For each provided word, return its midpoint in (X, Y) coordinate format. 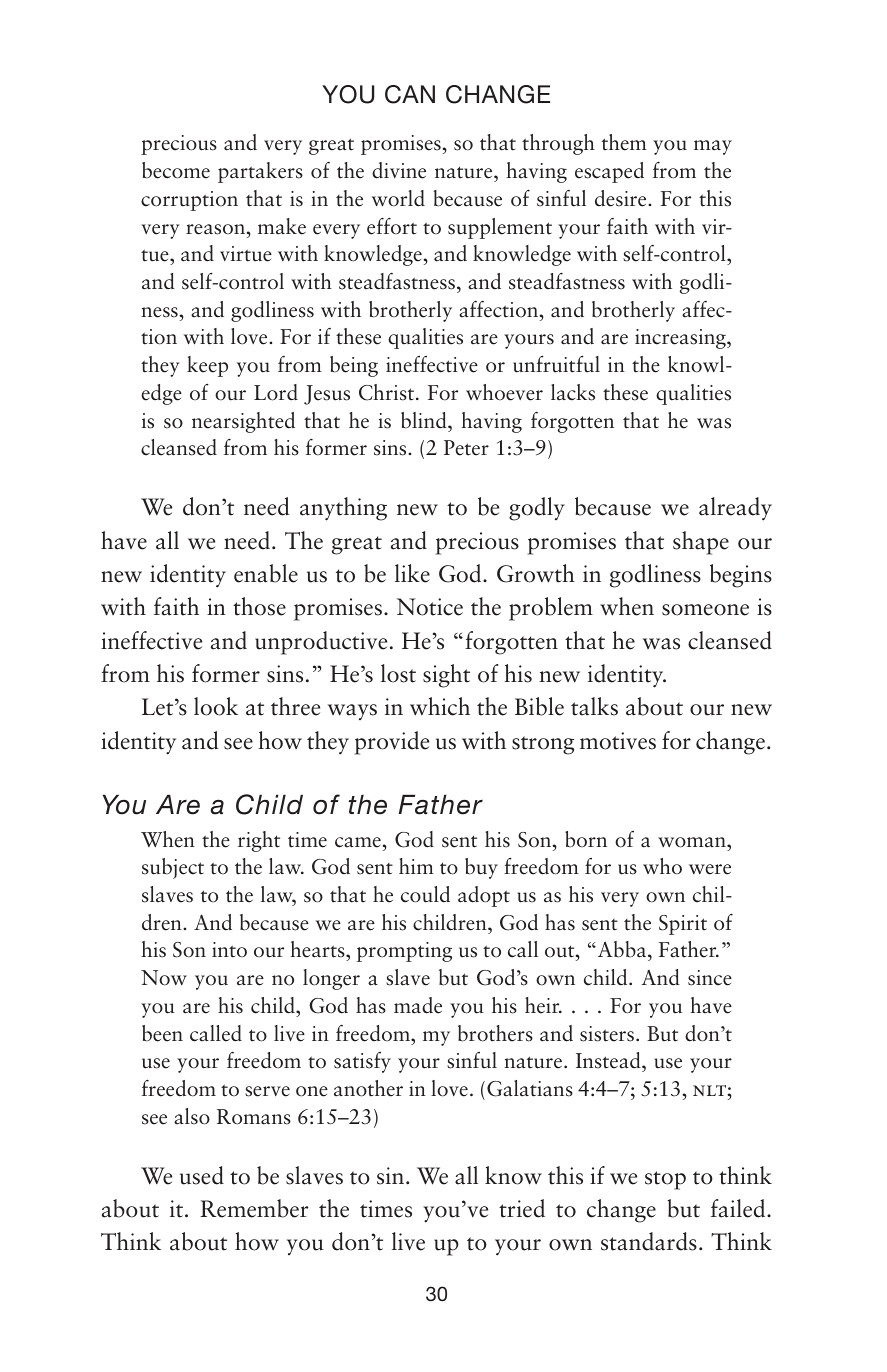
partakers (260, 172)
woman (693, 842)
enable (266, 573)
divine (399, 170)
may (713, 147)
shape (701, 543)
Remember (254, 1208)
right (259, 841)
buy (481, 868)
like (412, 573)
